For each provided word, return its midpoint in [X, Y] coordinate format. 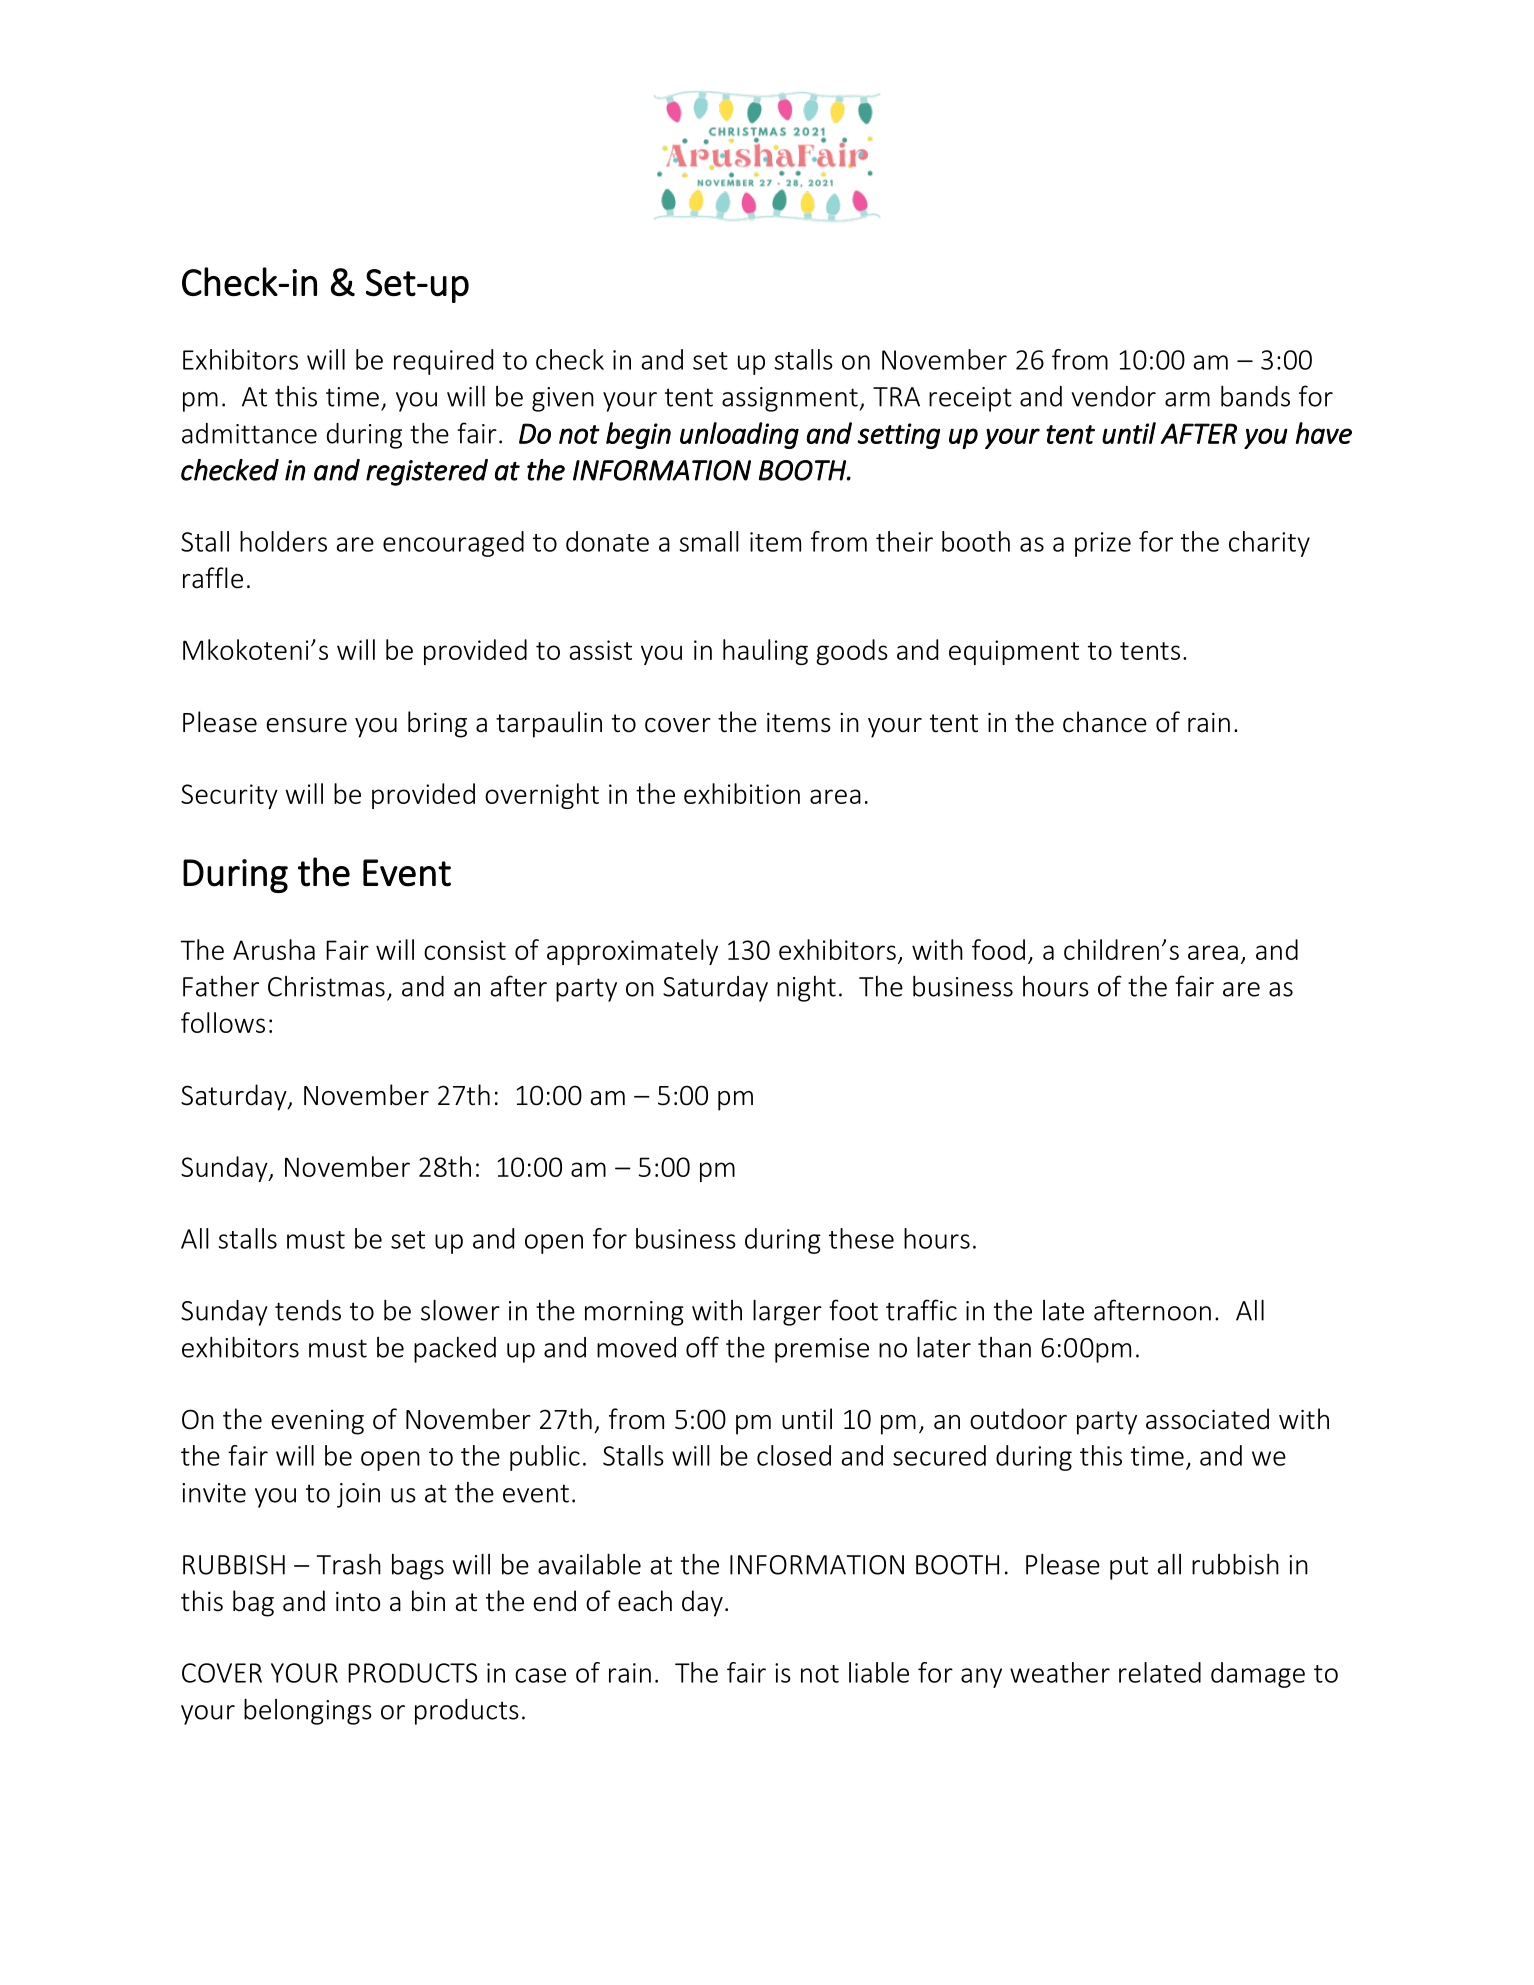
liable [879, 1672]
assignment [791, 399]
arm [1187, 399]
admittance [249, 433]
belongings [308, 1711]
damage [1258, 1675]
